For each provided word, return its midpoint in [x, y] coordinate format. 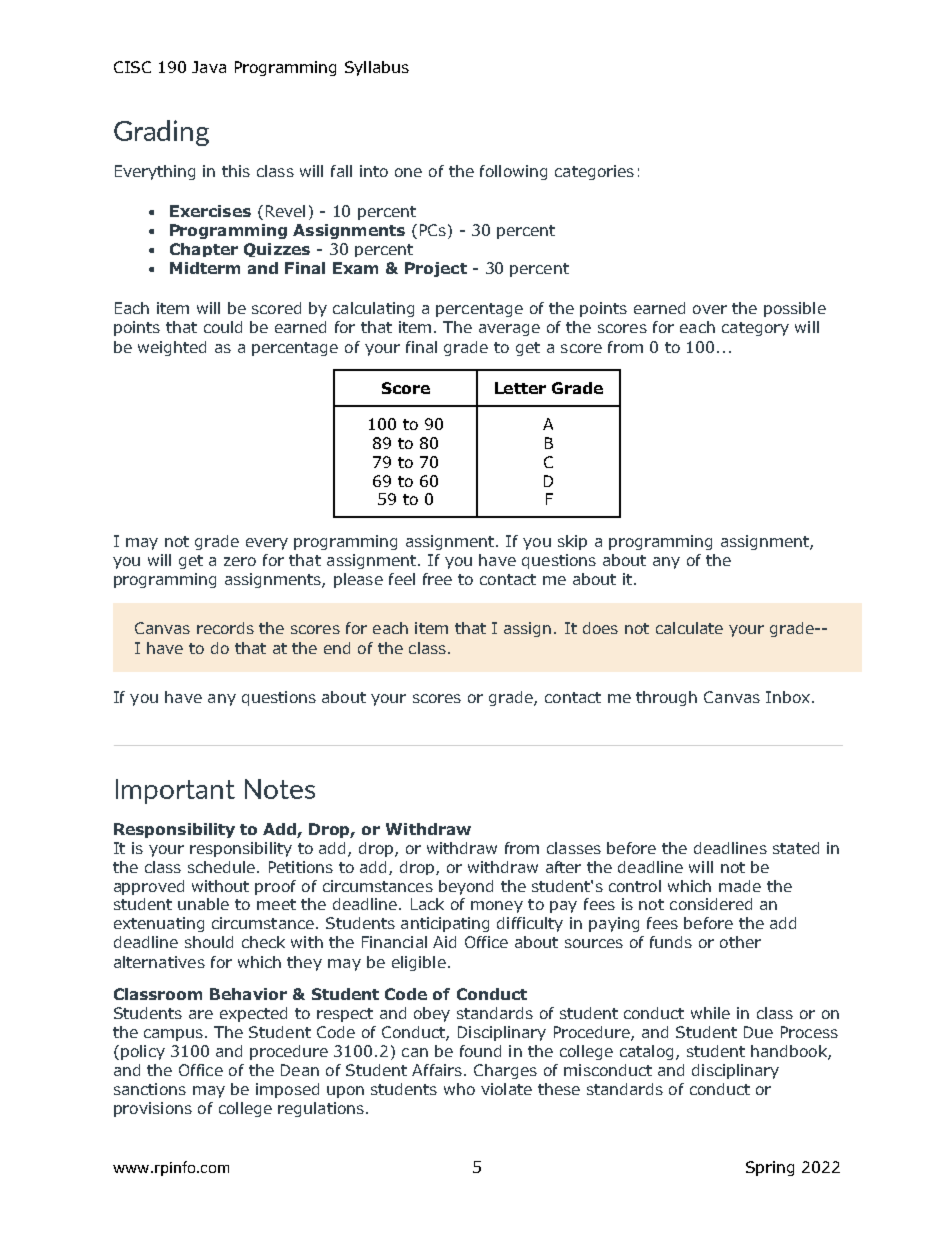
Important [175, 791]
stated [796, 848]
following [513, 172]
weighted [172, 348]
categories [594, 172]
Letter [520, 388]
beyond [466, 887]
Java [209, 67]
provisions [153, 1109]
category [755, 329]
